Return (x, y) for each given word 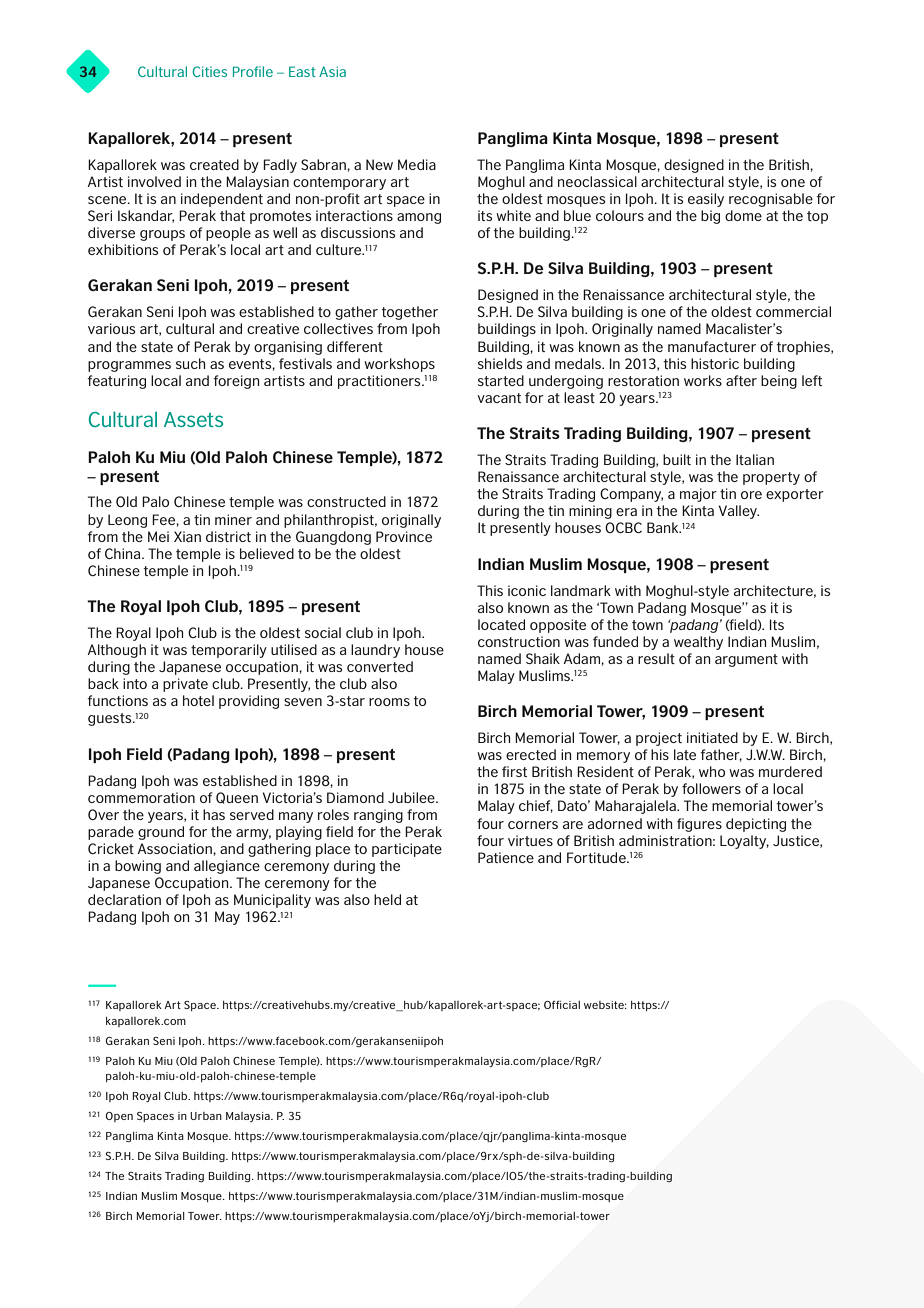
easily (706, 200)
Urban (206, 1116)
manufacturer (712, 346)
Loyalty (744, 842)
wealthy (698, 643)
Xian (187, 536)
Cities (210, 71)
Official (562, 1004)
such (190, 363)
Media (417, 164)
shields (500, 363)
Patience (506, 857)
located (501, 624)
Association (176, 848)
